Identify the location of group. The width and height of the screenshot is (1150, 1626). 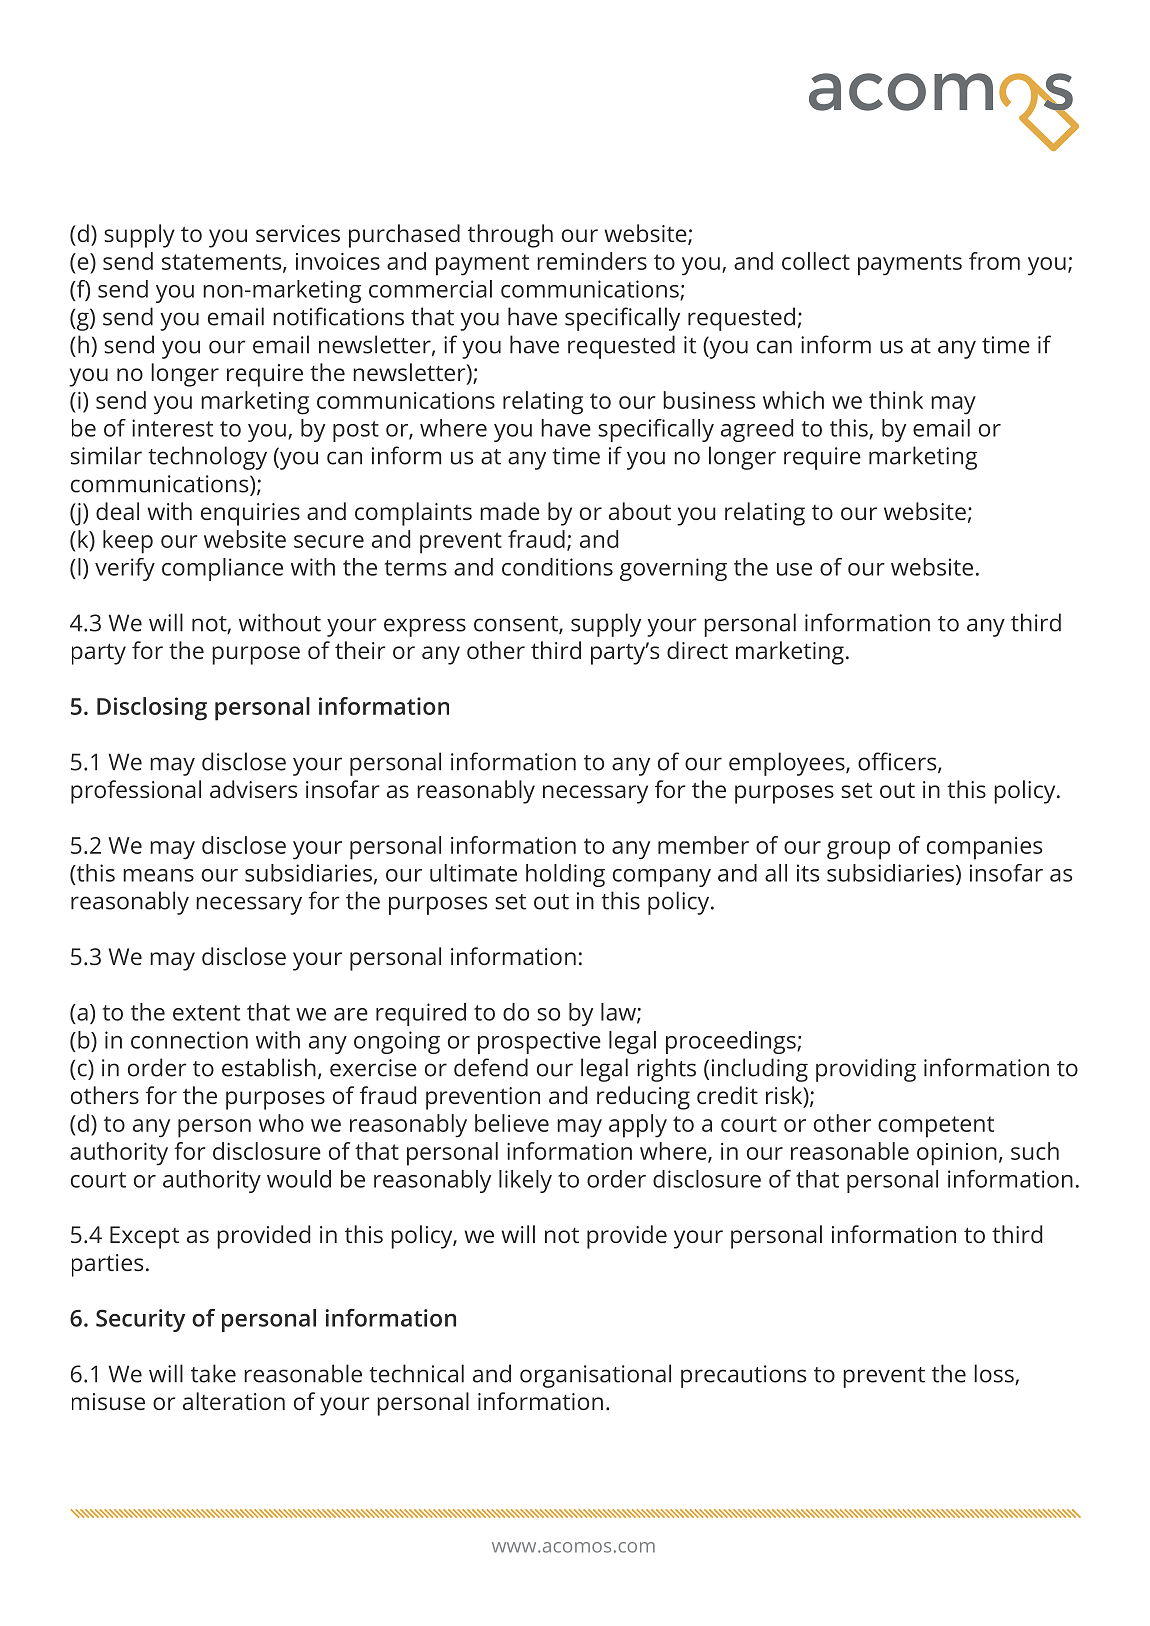
(858, 850).
